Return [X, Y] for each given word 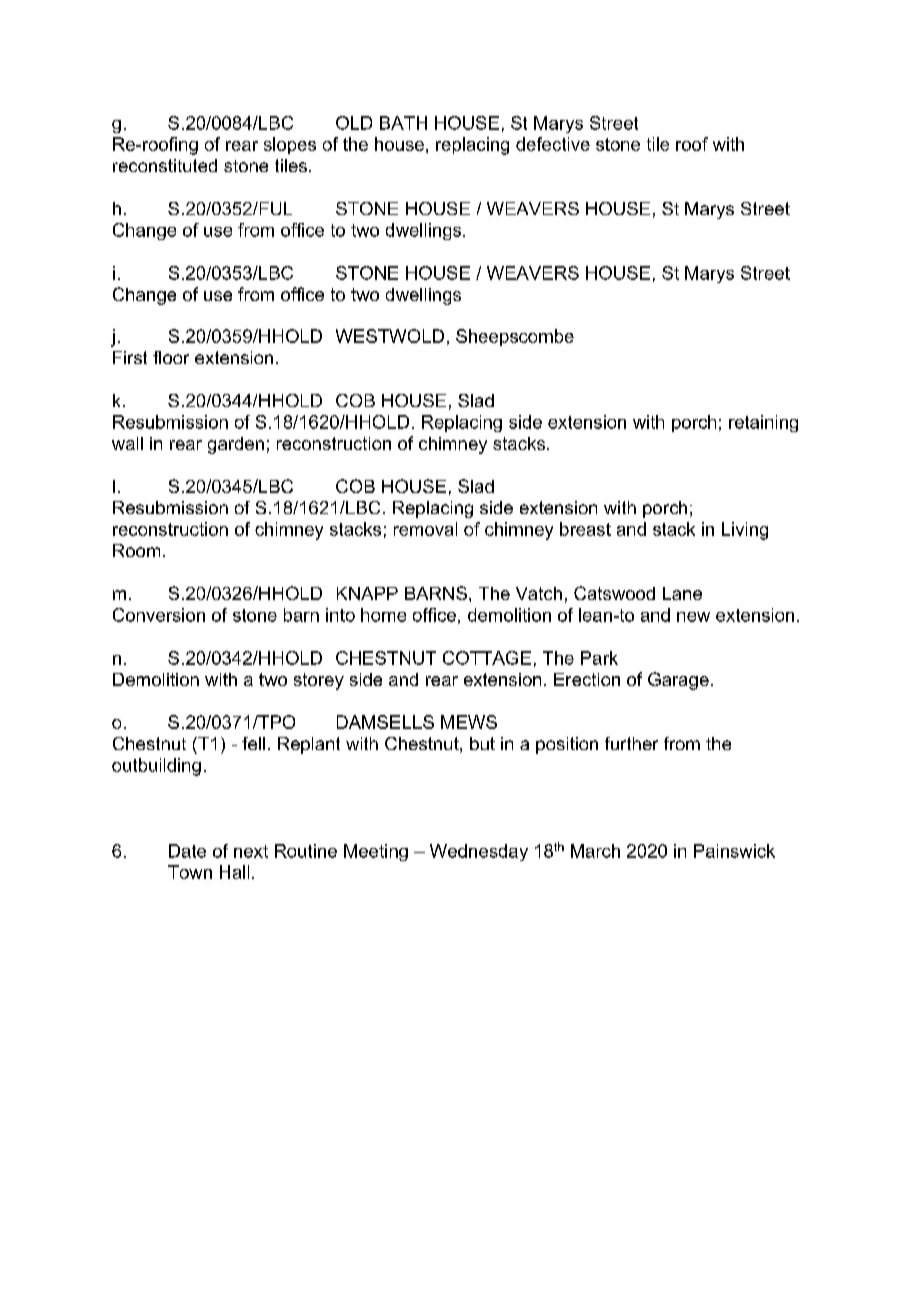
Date [187, 851]
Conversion [159, 615]
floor [171, 357]
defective [553, 144]
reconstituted [165, 165]
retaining [763, 423]
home [383, 615]
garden [236, 445]
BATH [403, 123]
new [693, 617]
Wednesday [479, 852]
